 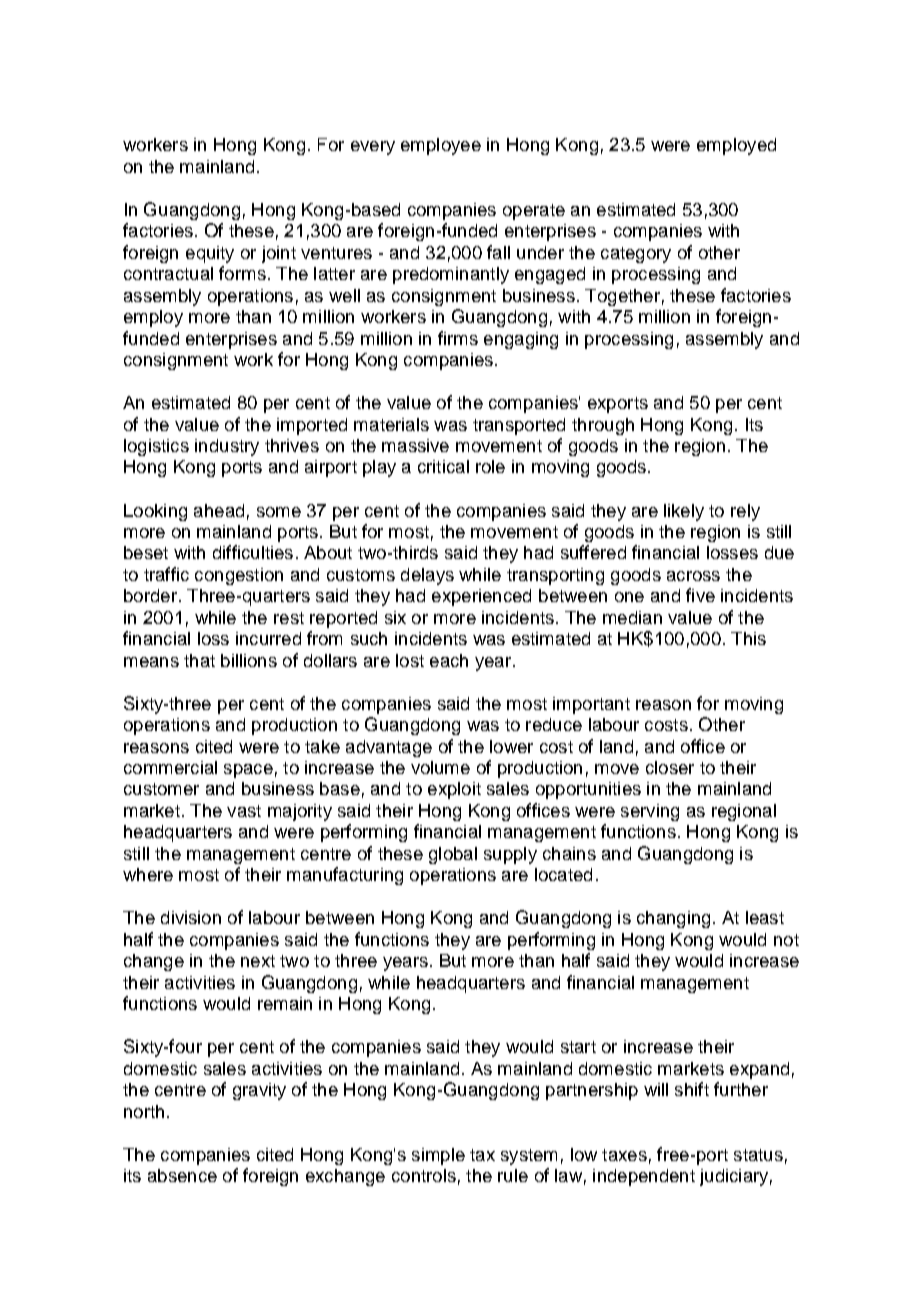 What do you see at coordinates (199, 660) in the screenshot?
I see `that` at bounding box center [199, 660].
